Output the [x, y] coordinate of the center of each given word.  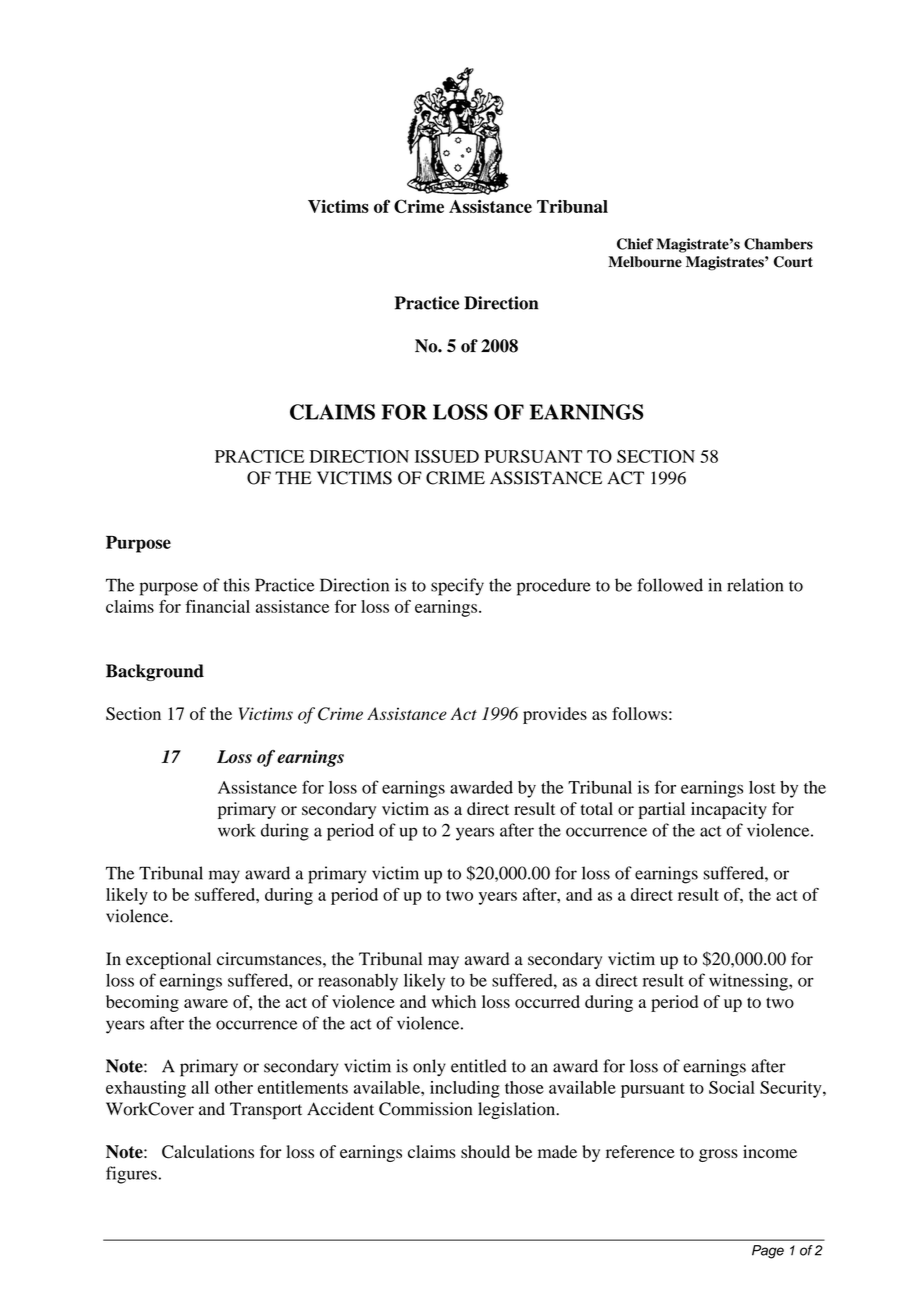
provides [555, 715]
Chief [635, 244]
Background [155, 672]
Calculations [208, 1152]
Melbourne [645, 262]
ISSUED [447, 456]
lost [762, 787]
